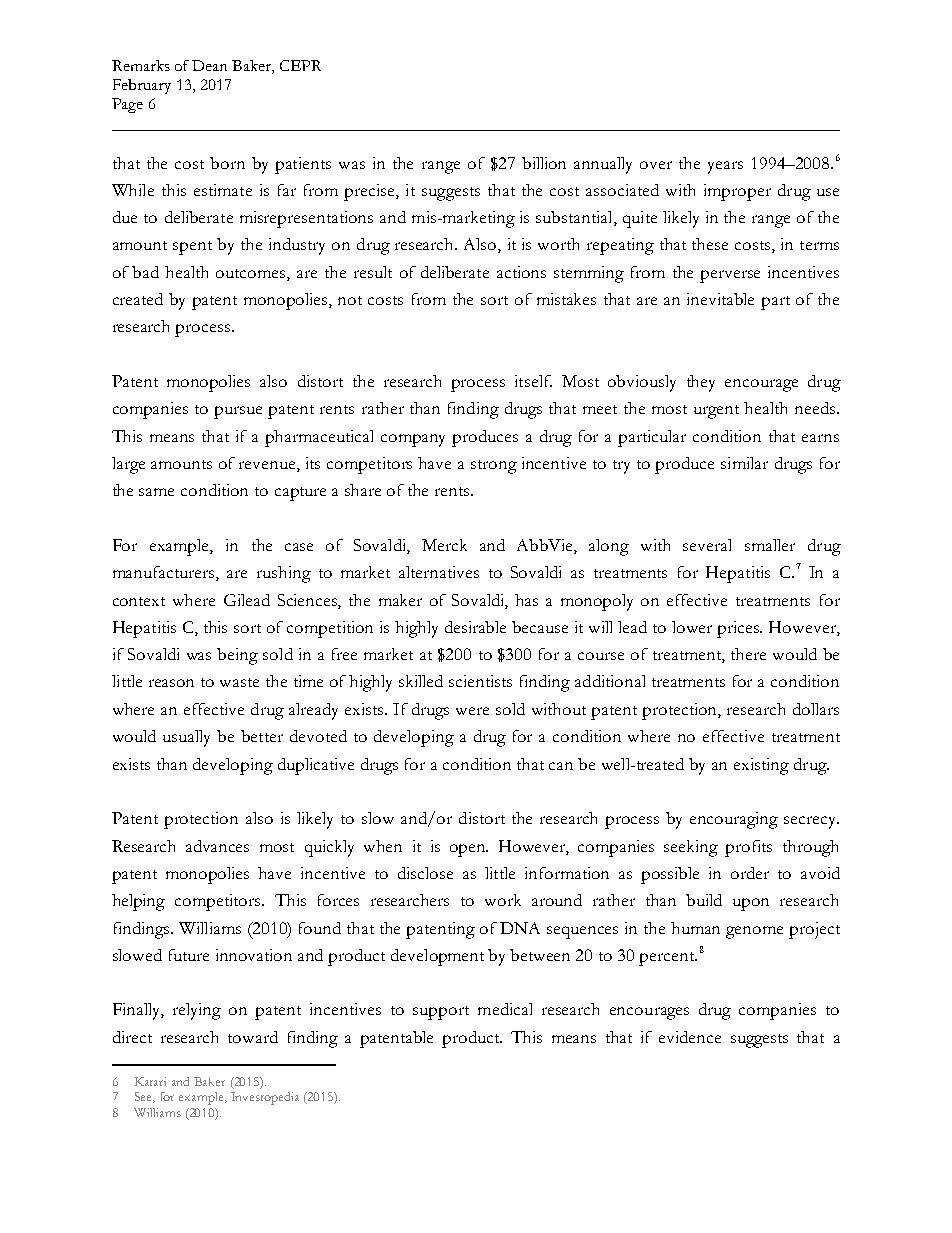  I want to click on open, so click(469, 850).
